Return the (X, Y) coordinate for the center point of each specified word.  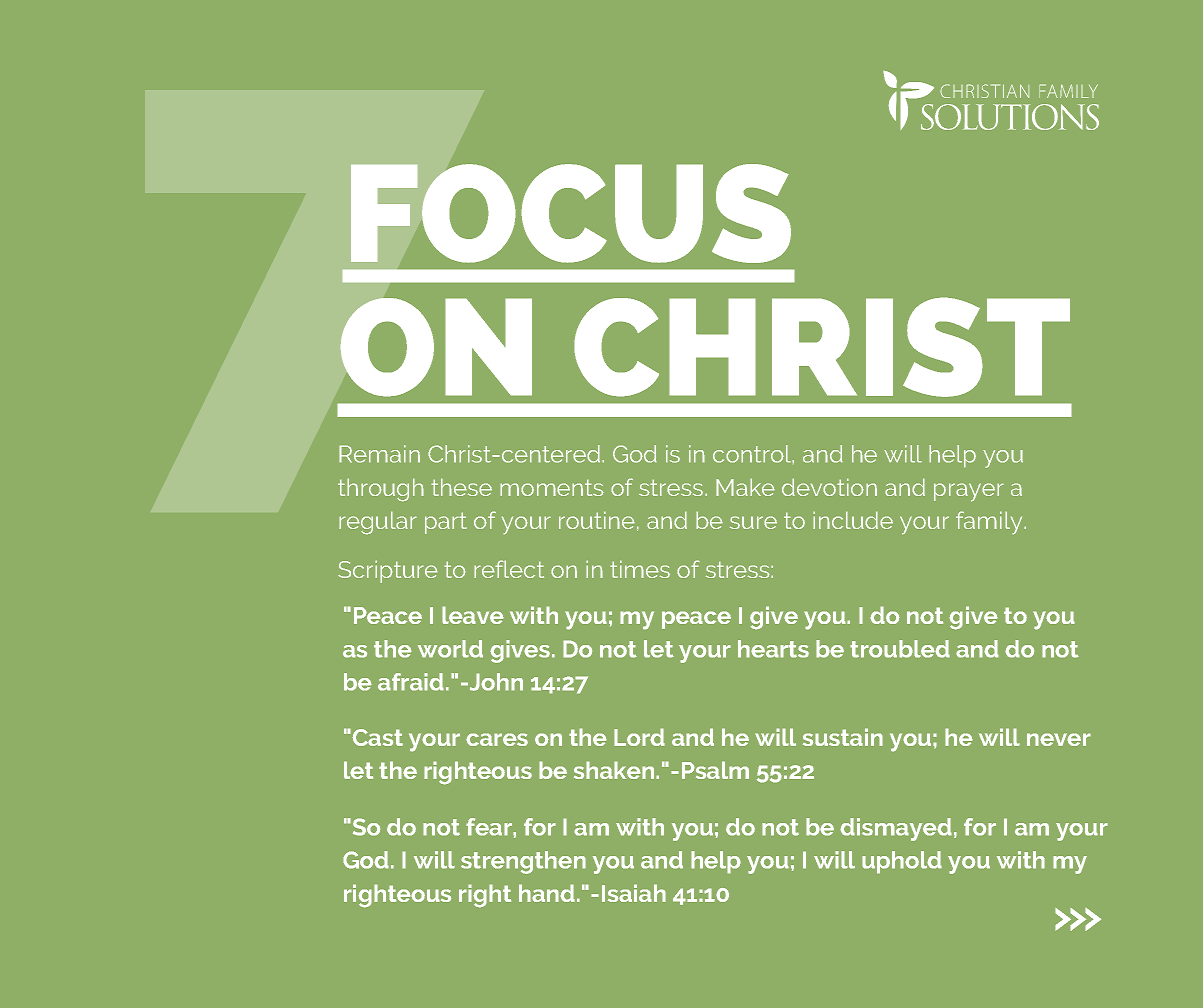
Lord (639, 737)
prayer (969, 492)
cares (497, 739)
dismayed (896, 829)
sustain (843, 737)
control (753, 454)
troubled (900, 649)
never (1059, 739)
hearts (773, 649)
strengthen (523, 862)
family (990, 523)
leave (473, 615)
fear (490, 827)
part (446, 523)
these (461, 487)
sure (753, 522)
